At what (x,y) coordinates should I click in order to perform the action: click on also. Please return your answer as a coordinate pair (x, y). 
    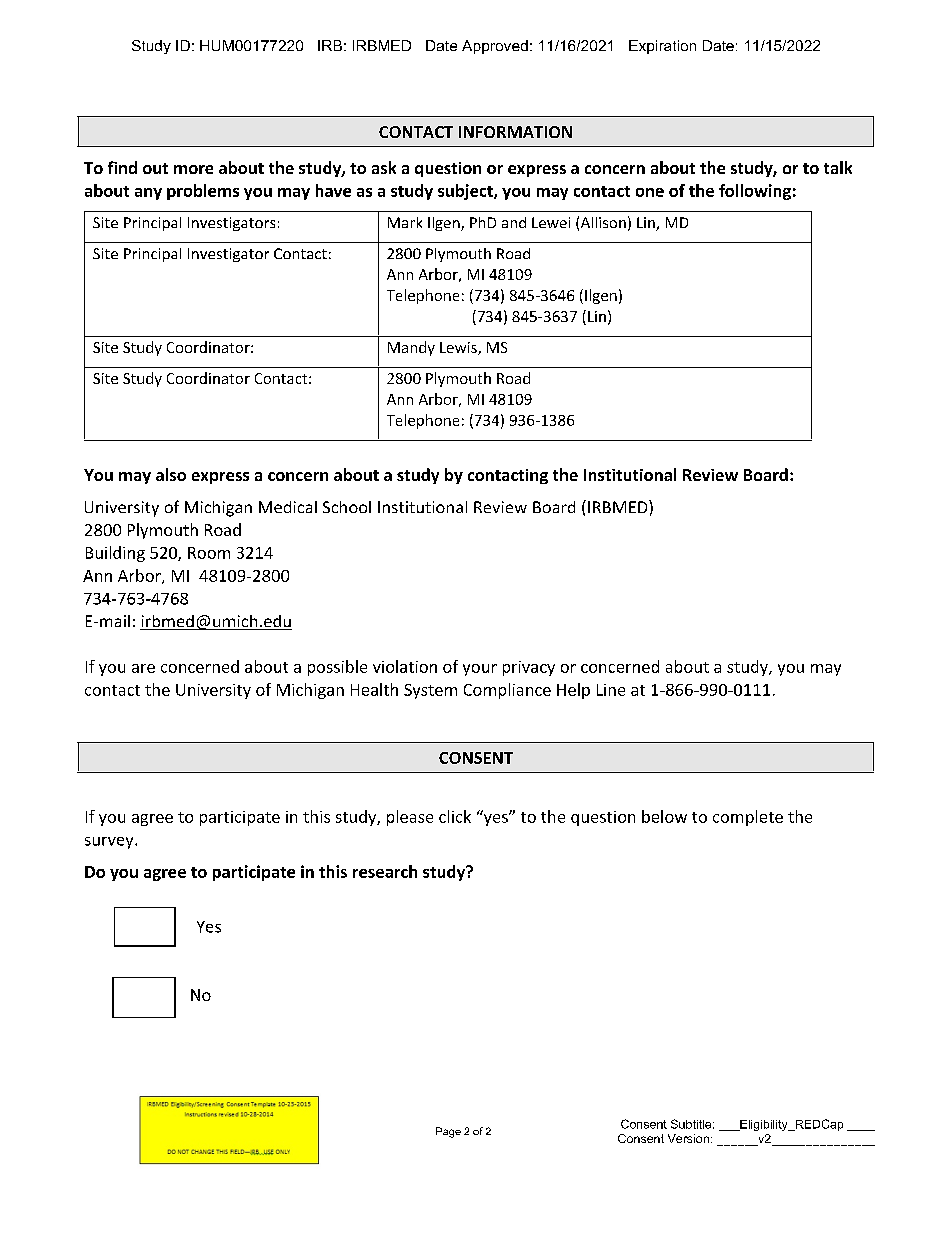
    Looking at the image, I should click on (171, 474).
